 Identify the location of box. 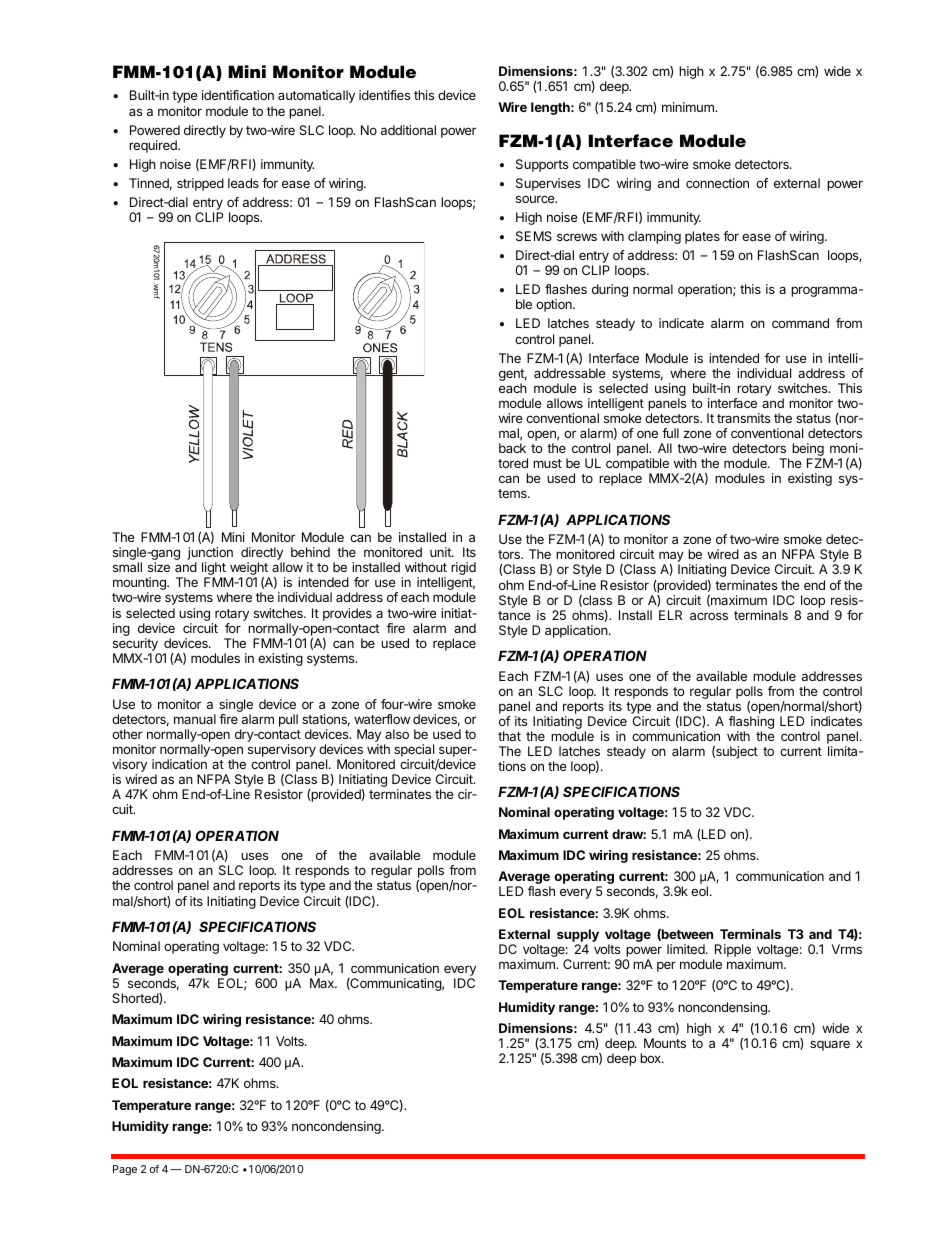
(651, 1058).
